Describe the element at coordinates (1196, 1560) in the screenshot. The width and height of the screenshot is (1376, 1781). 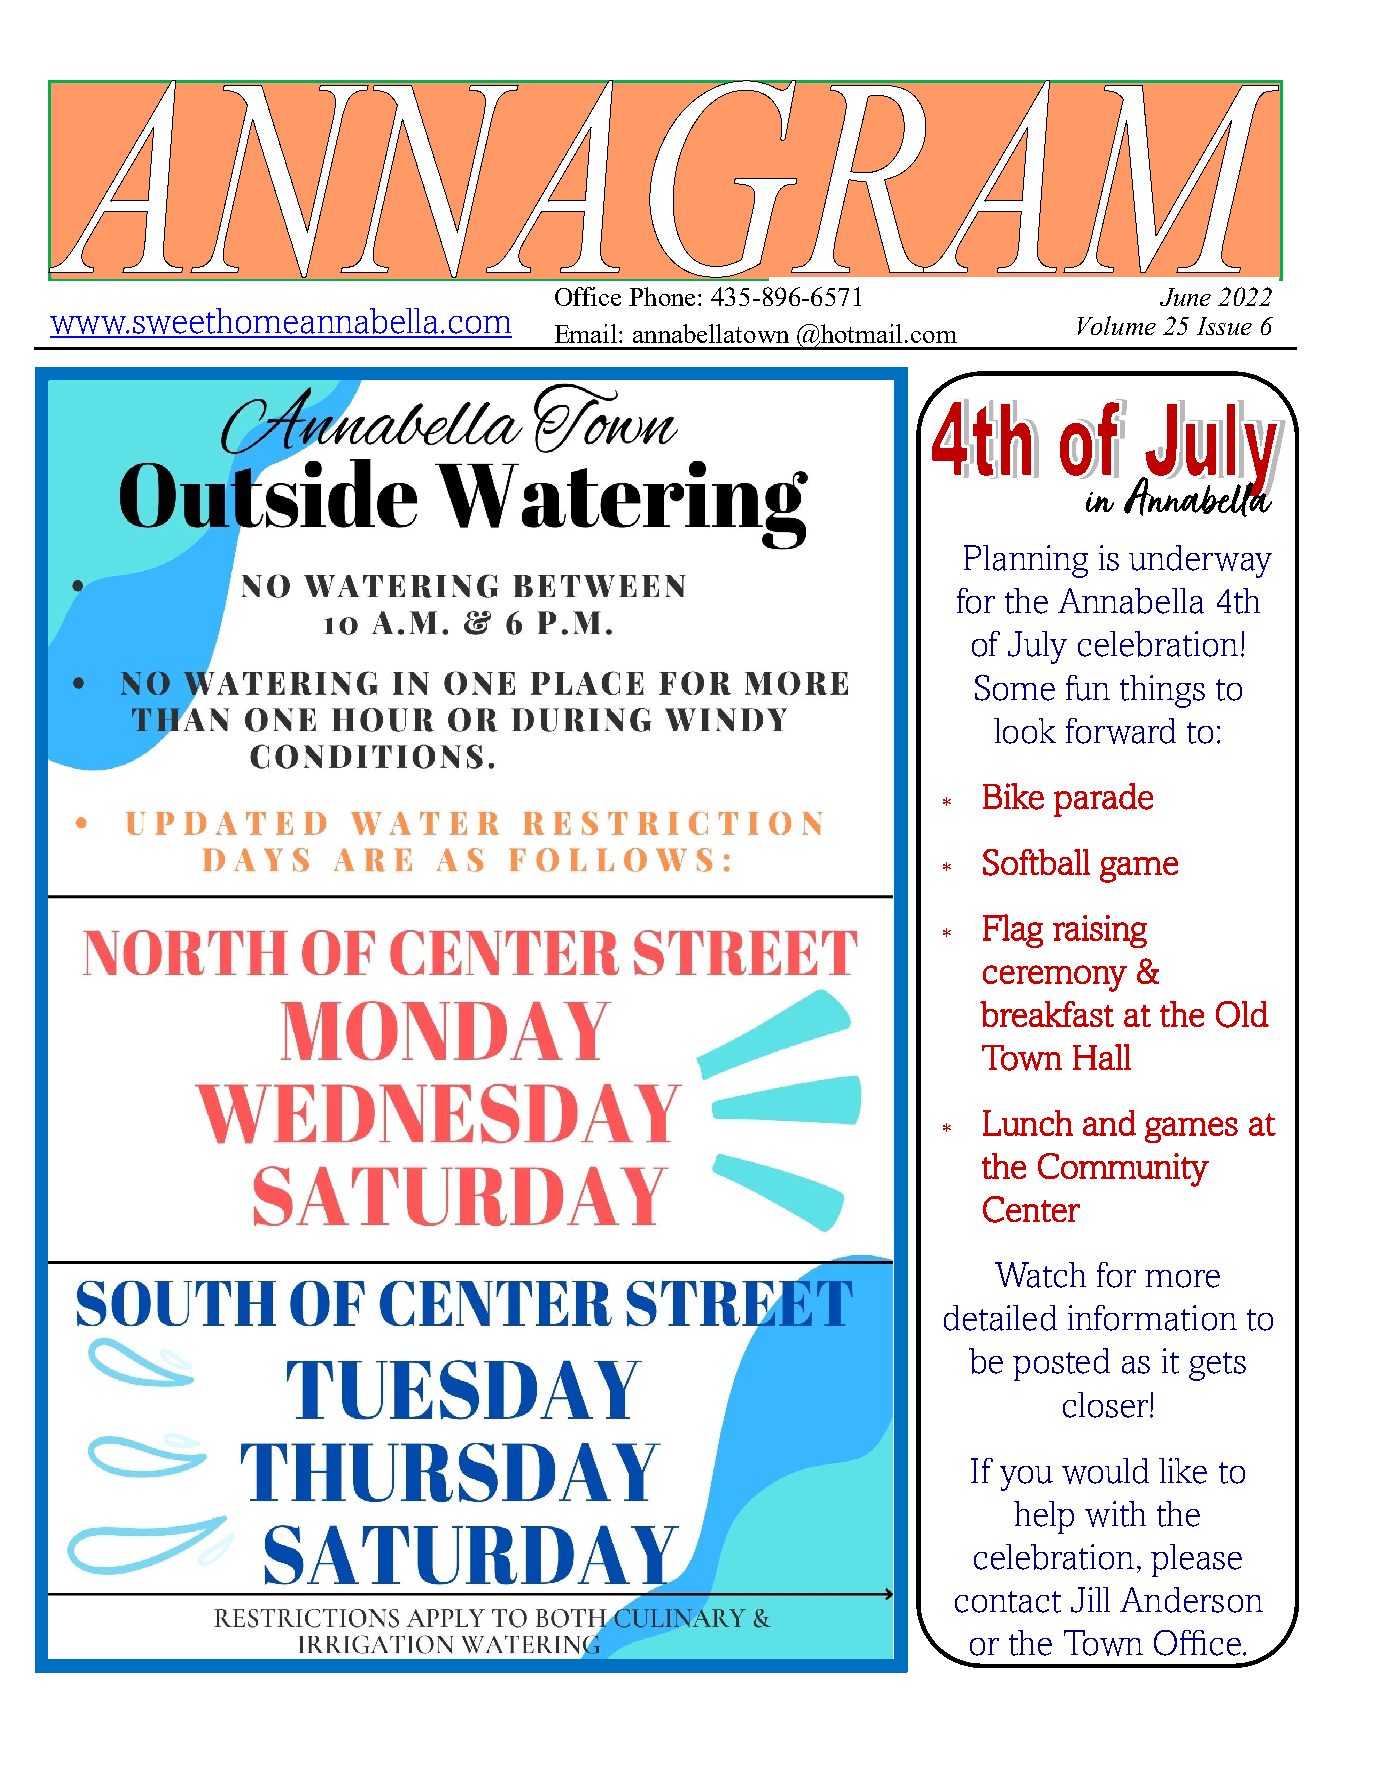
I see `please` at that location.
